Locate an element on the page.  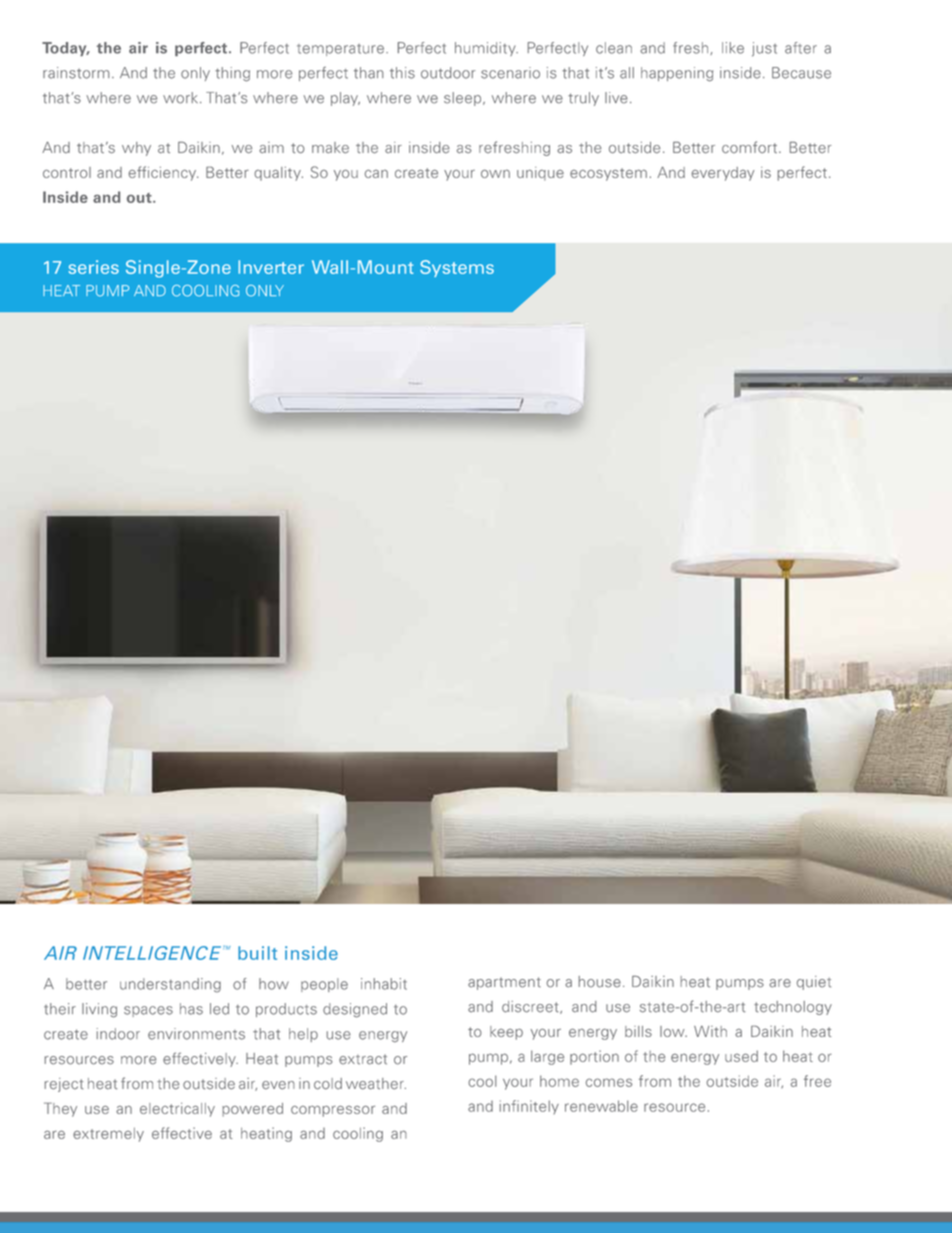
everyday is located at coordinates (723, 174).
